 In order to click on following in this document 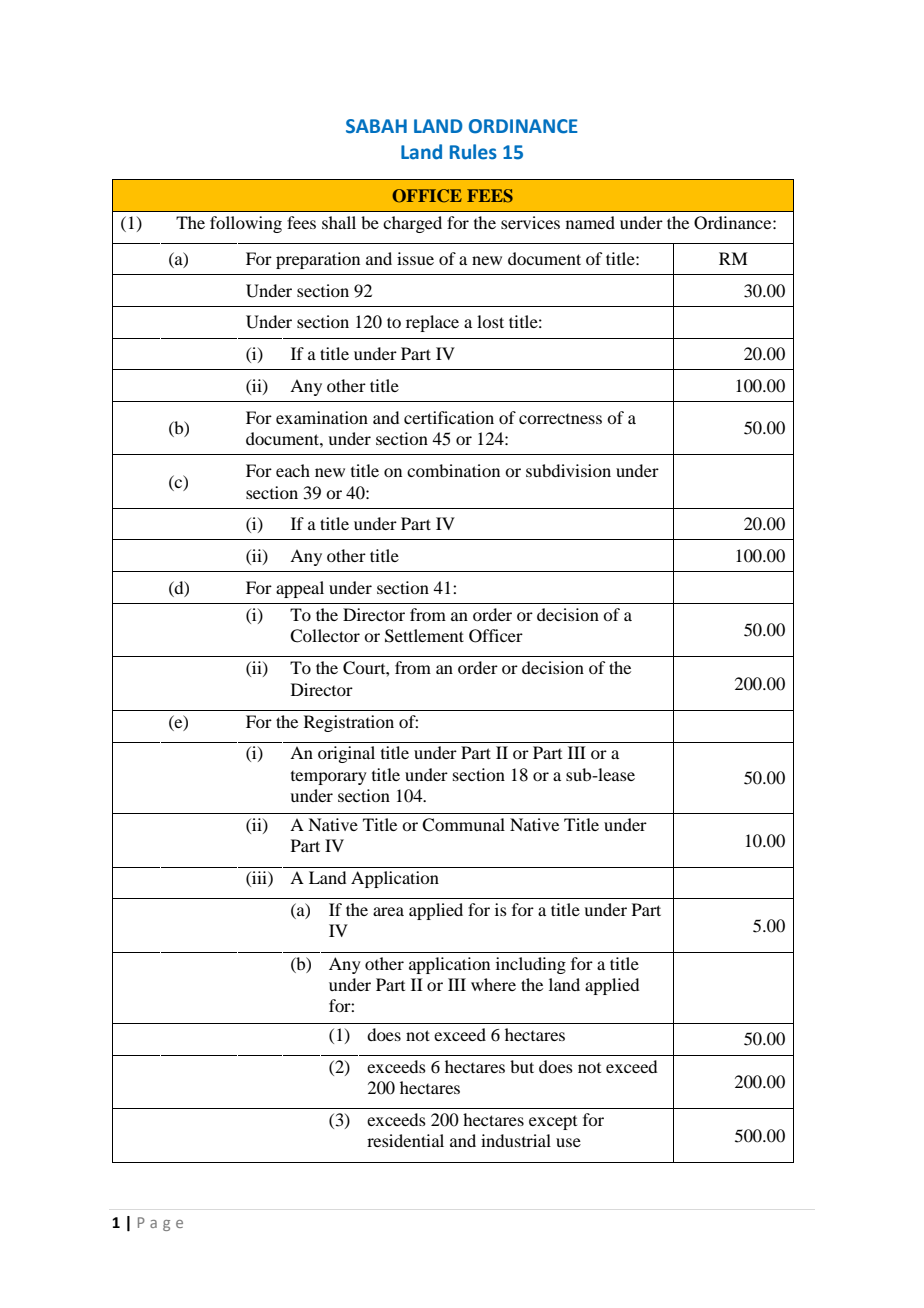, I will do `click(246, 224)`.
